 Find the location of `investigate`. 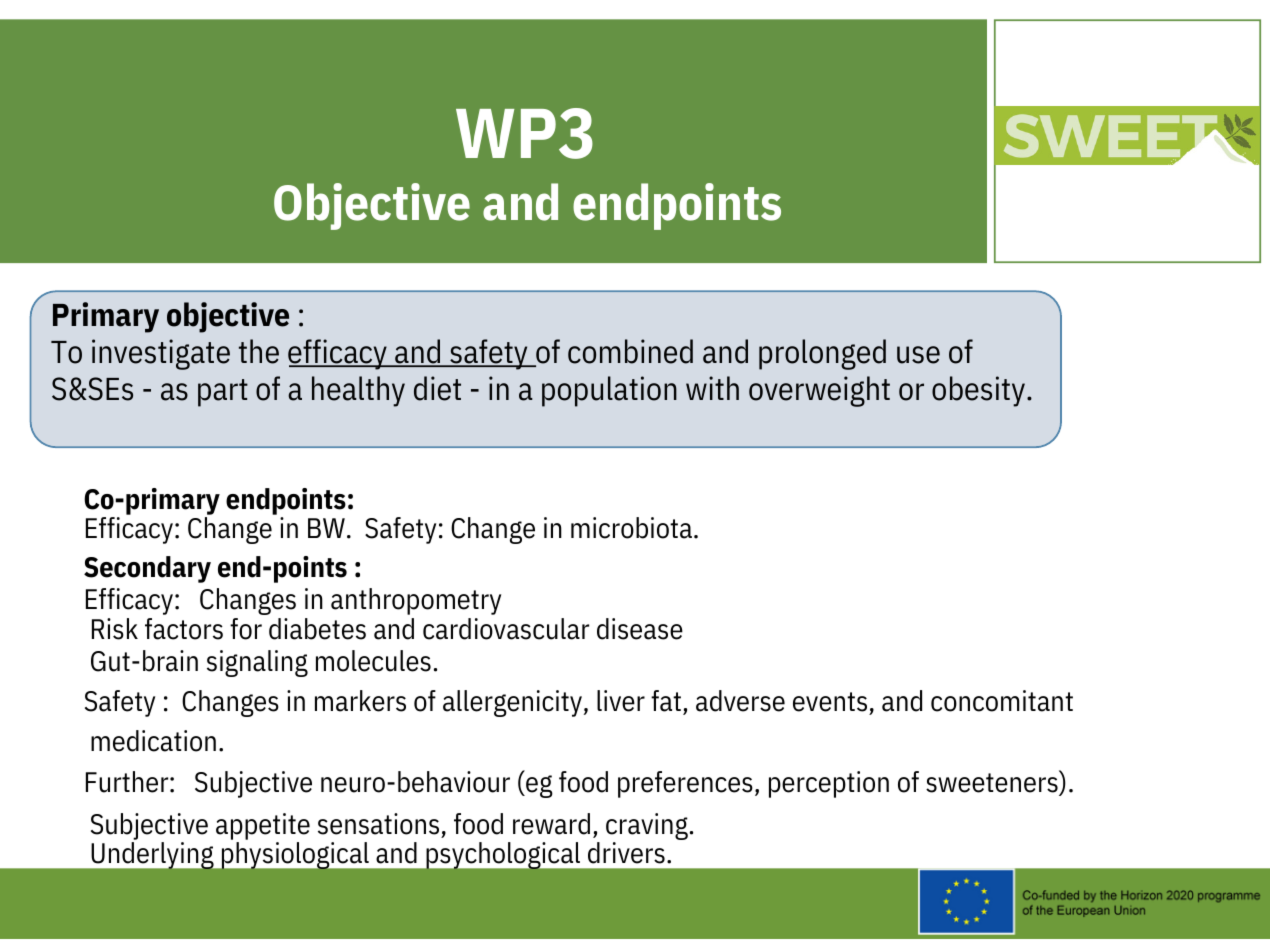

investigate is located at coordinates (161, 354).
